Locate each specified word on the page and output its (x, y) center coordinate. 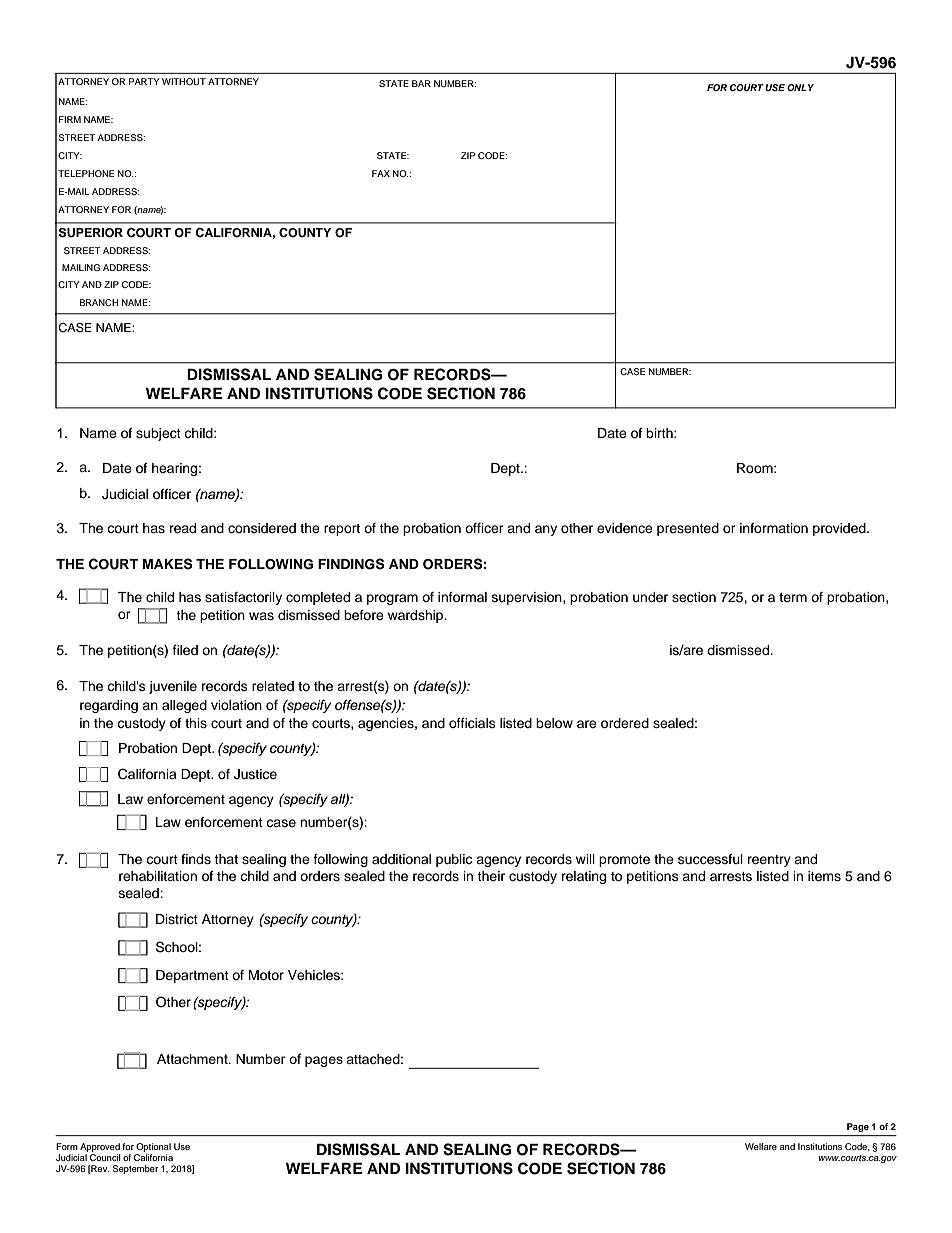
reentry (769, 861)
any (546, 530)
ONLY (800, 87)
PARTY (144, 81)
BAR (421, 83)
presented (688, 529)
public (454, 860)
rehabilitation (158, 876)
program (392, 599)
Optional (153, 1147)
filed (185, 650)
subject (158, 434)
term (793, 597)
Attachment (193, 1059)
